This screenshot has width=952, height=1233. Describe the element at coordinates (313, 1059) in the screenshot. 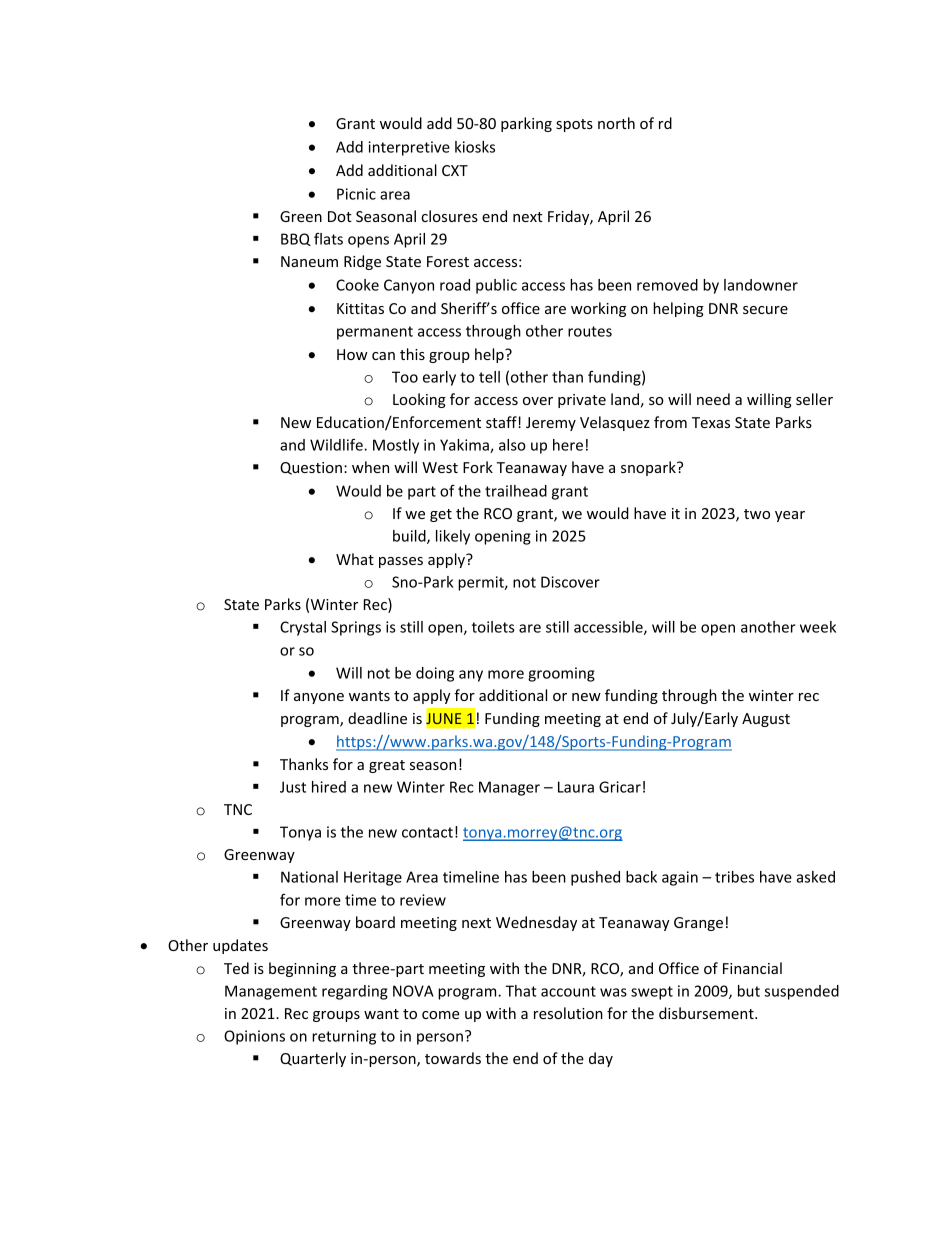

I see `Quarterly` at that location.
